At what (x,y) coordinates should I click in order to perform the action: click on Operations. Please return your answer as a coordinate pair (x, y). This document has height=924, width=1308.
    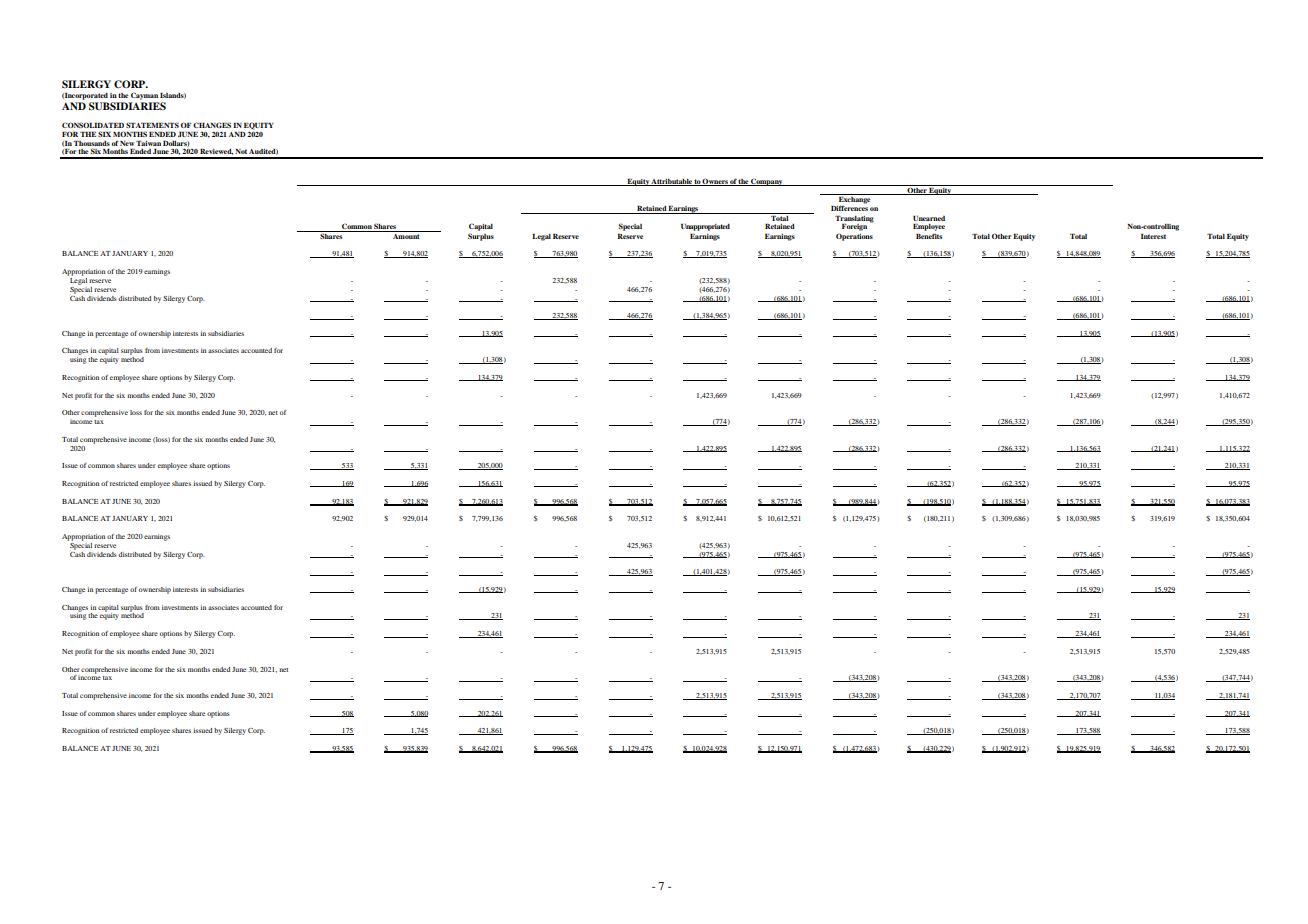
    Looking at the image, I should click on (854, 237).
